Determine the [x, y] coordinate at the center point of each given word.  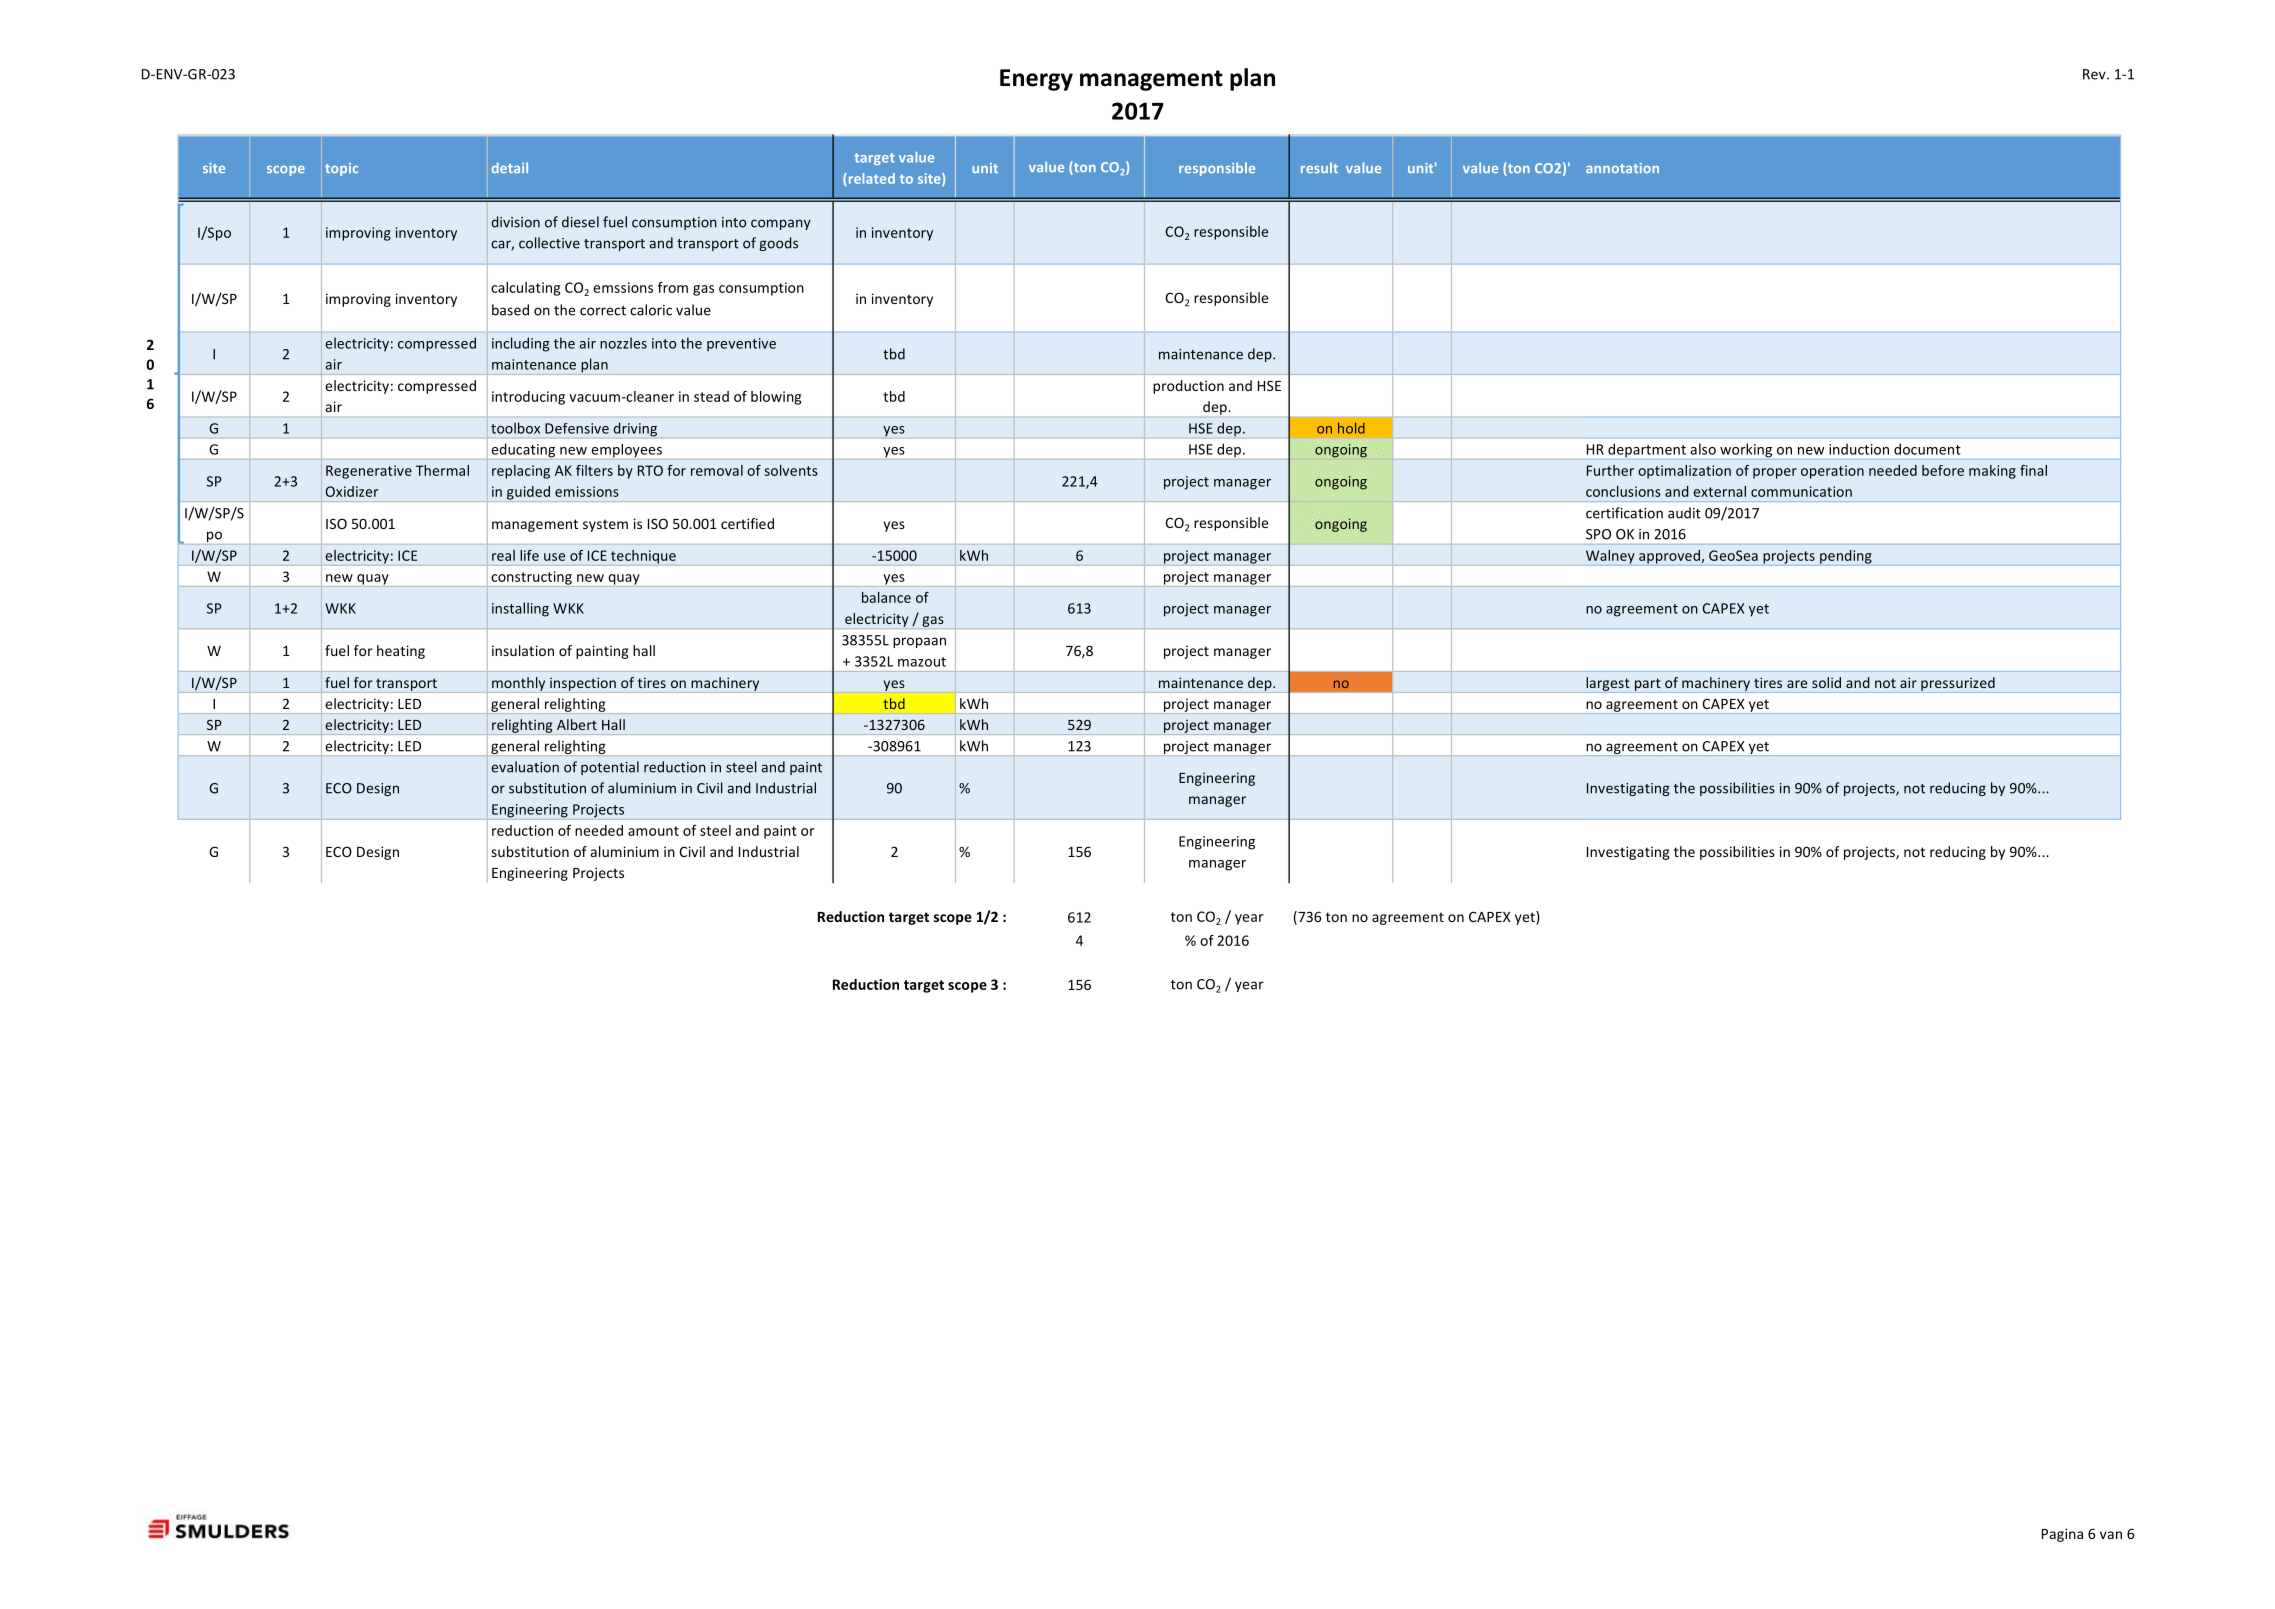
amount [653, 831]
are [1797, 684]
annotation [1622, 168]
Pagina [2062, 1535]
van [2111, 1535]
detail [510, 167]
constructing [531, 579]
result [1319, 167]
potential [610, 768]
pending [1846, 557]
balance [886, 597]
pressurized [1958, 685]
